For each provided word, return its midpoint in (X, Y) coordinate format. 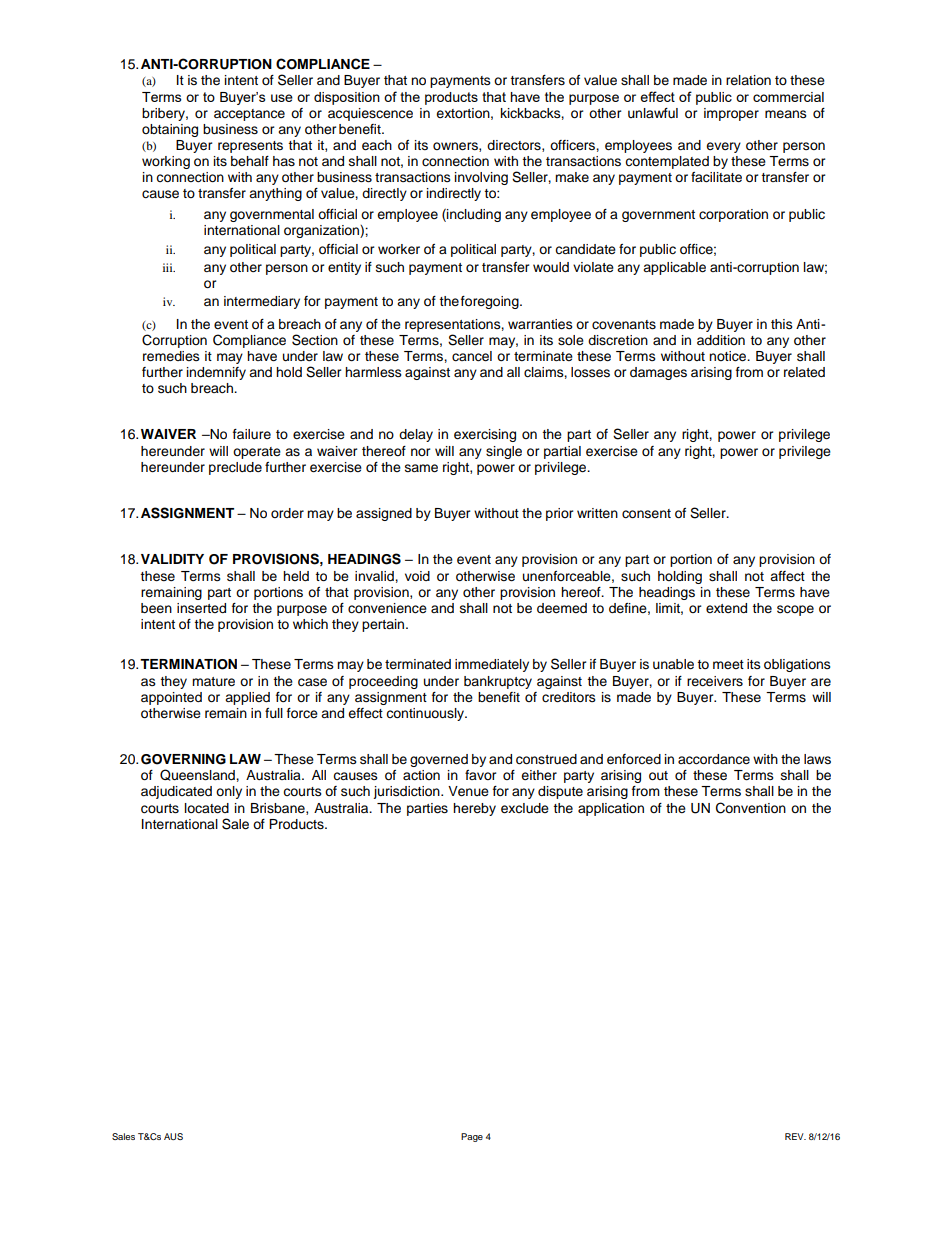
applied (247, 698)
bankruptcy (498, 682)
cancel (472, 356)
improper (731, 114)
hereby (474, 809)
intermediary (262, 302)
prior (560, 514)
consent (646, 514)
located (207, 808)
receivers (715, 681)
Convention (751, 808)
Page (472, 1137)
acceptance (249, 115)
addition (721, 340)
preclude (235, 468)
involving (481, 178)
